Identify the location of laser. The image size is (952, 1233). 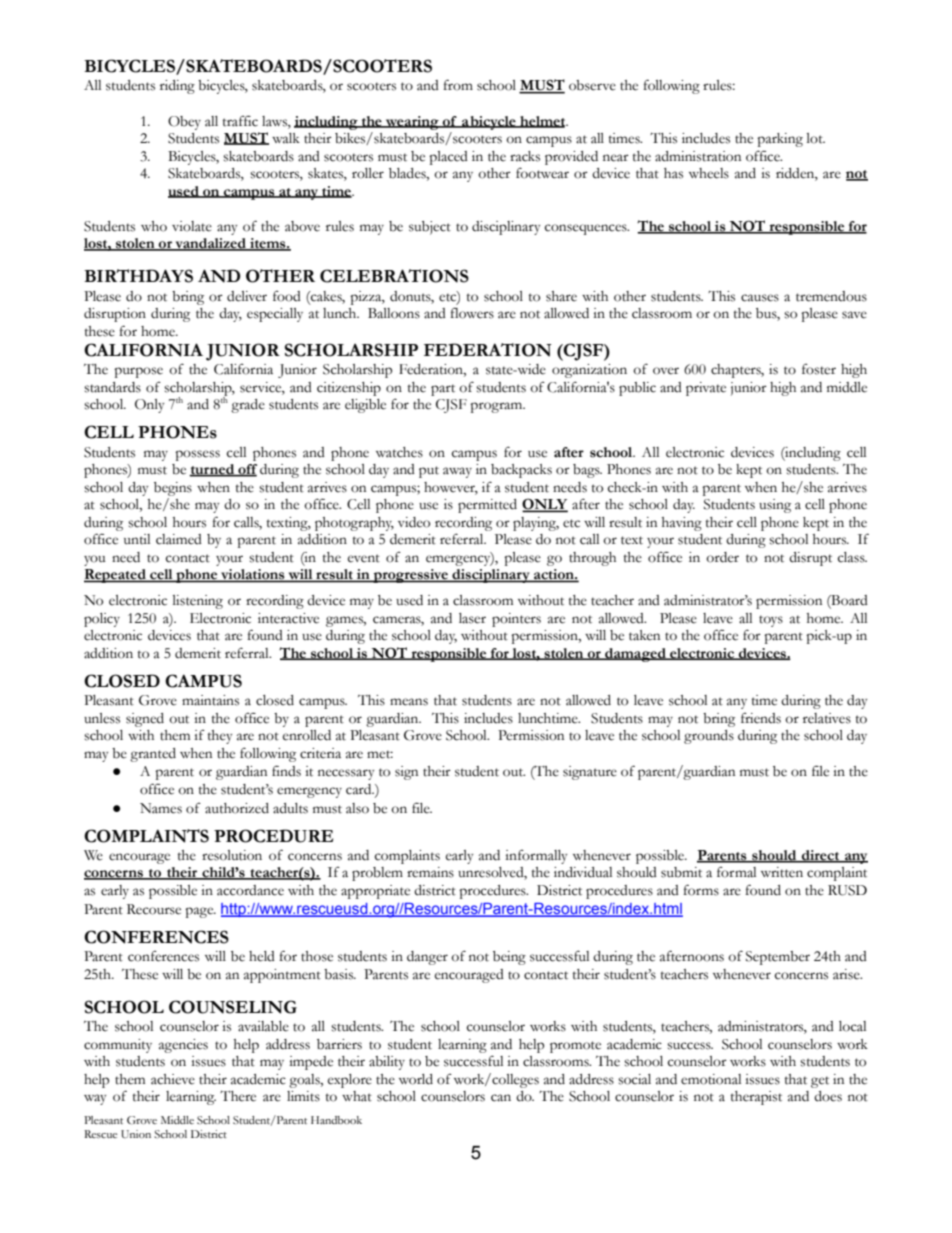
(472, 618).
